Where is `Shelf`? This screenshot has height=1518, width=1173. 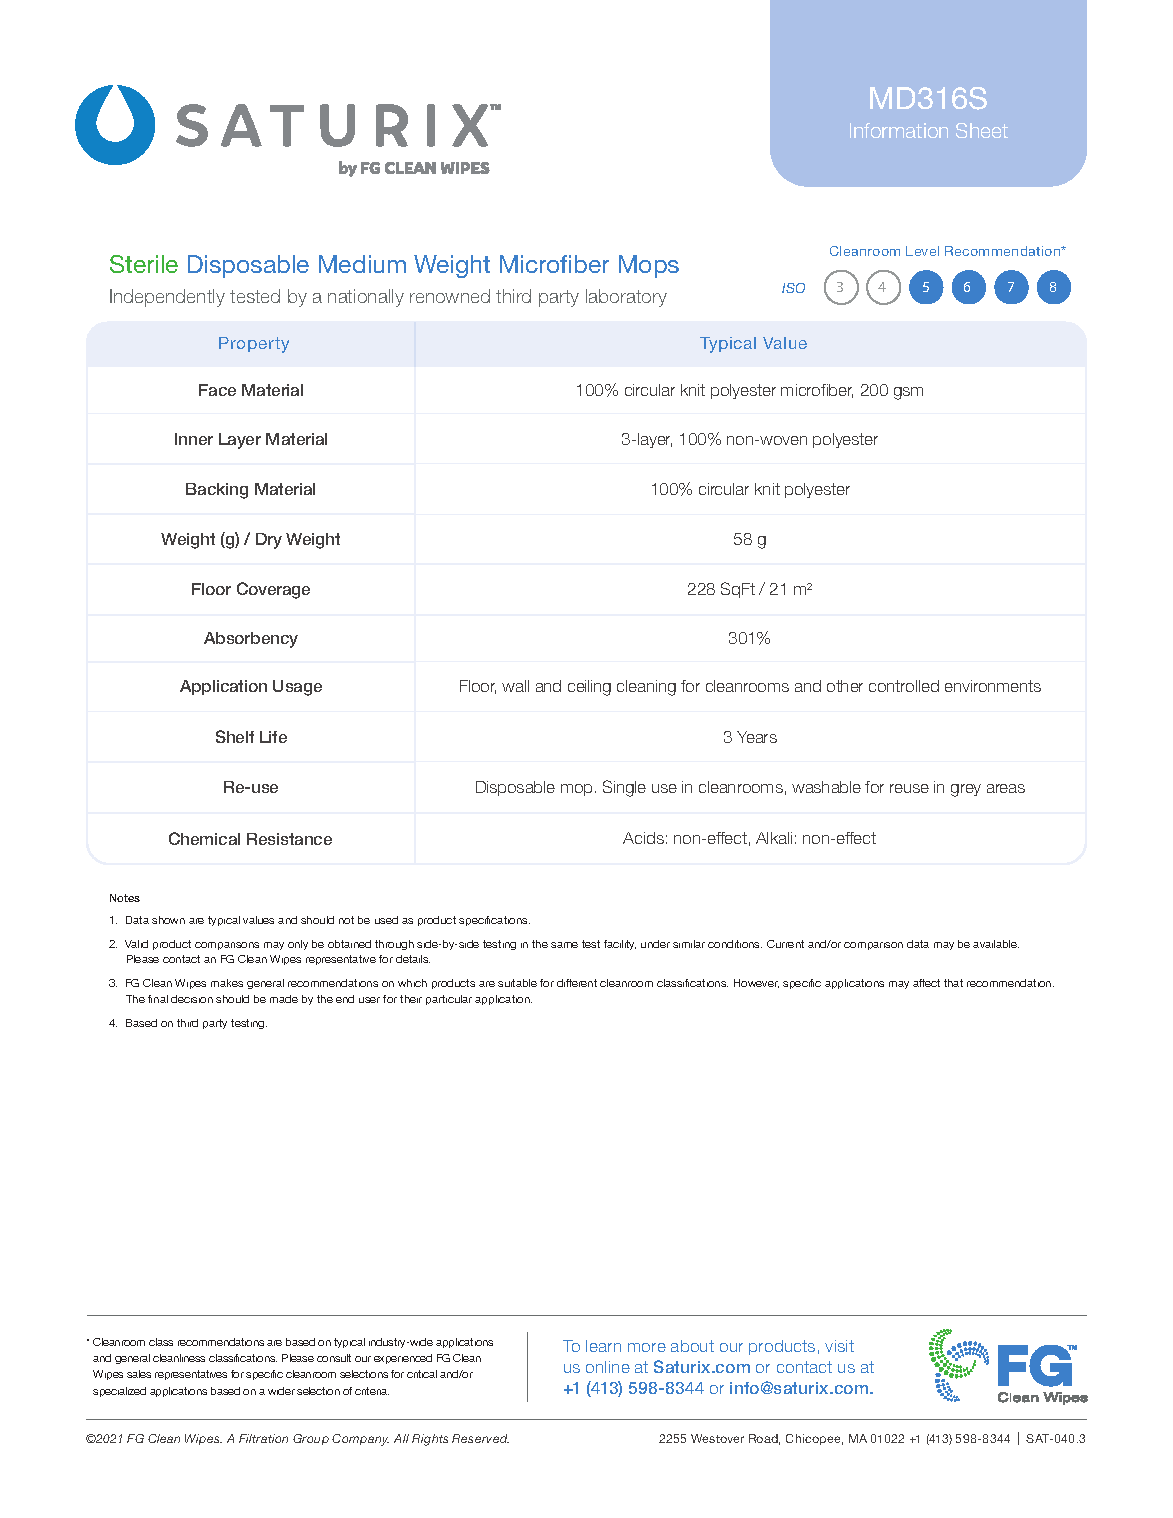 Shelf is located at coordinates (235, 736).
